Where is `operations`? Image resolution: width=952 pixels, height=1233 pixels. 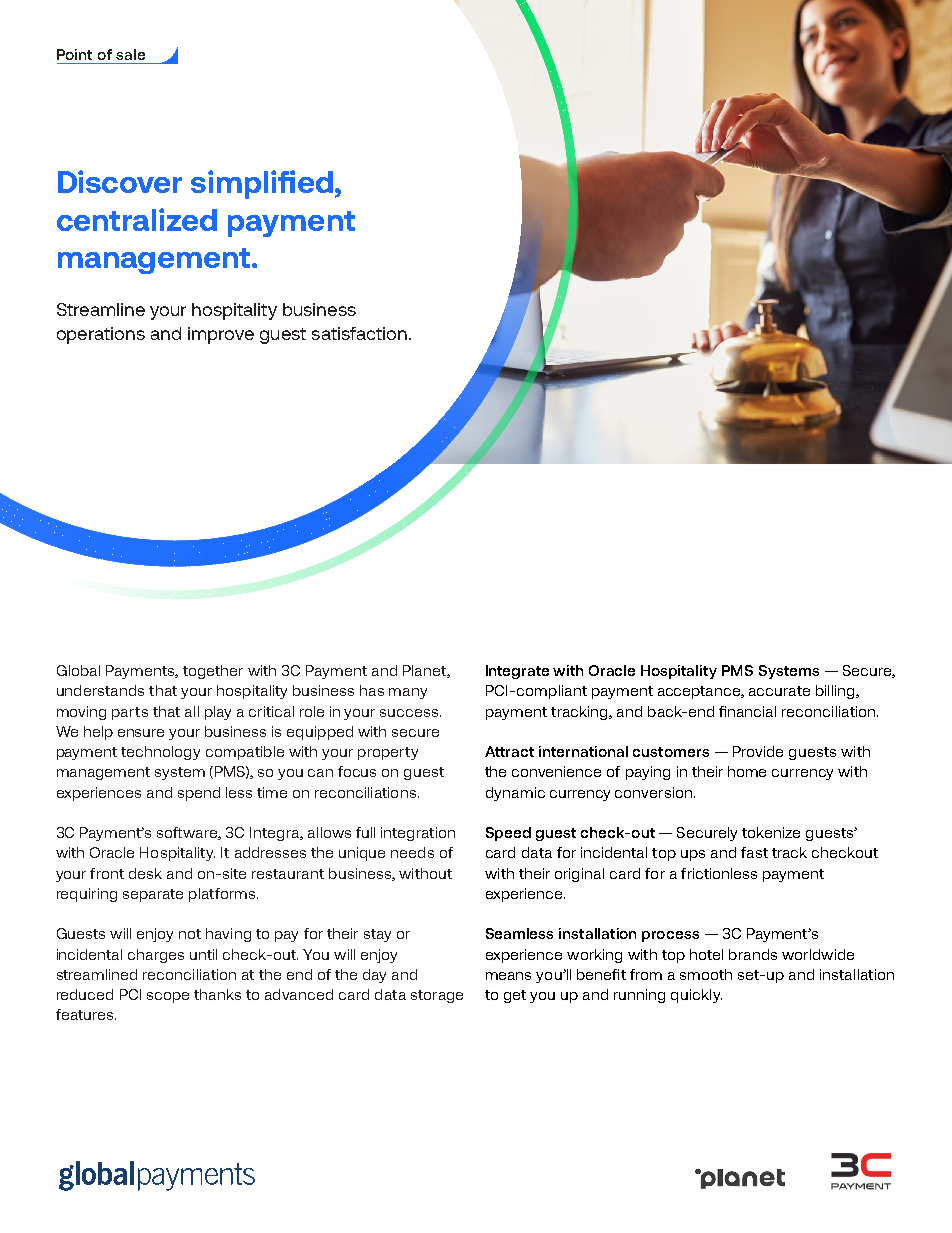
operations is located at coordinates (101, 335).
